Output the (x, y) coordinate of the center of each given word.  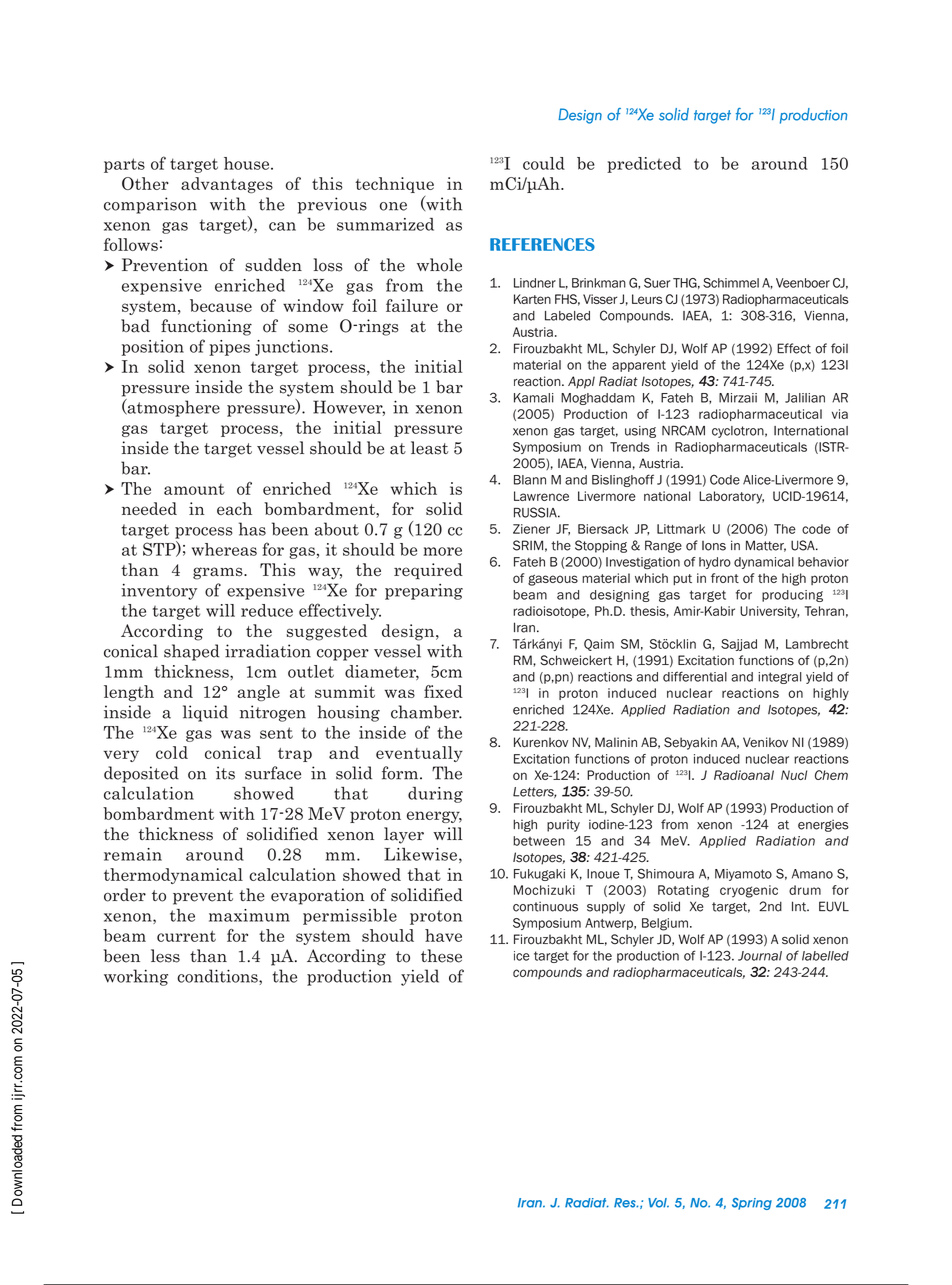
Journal (760, 956)
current (186, 936)
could (544, 163)
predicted (644, 165)
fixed (443, 691)
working (136, 977)
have (443, 935)
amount (194, 489)
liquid (205, 713)
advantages (227, 185)
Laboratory (731, 497)
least (429, 448)
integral (780, 678)
